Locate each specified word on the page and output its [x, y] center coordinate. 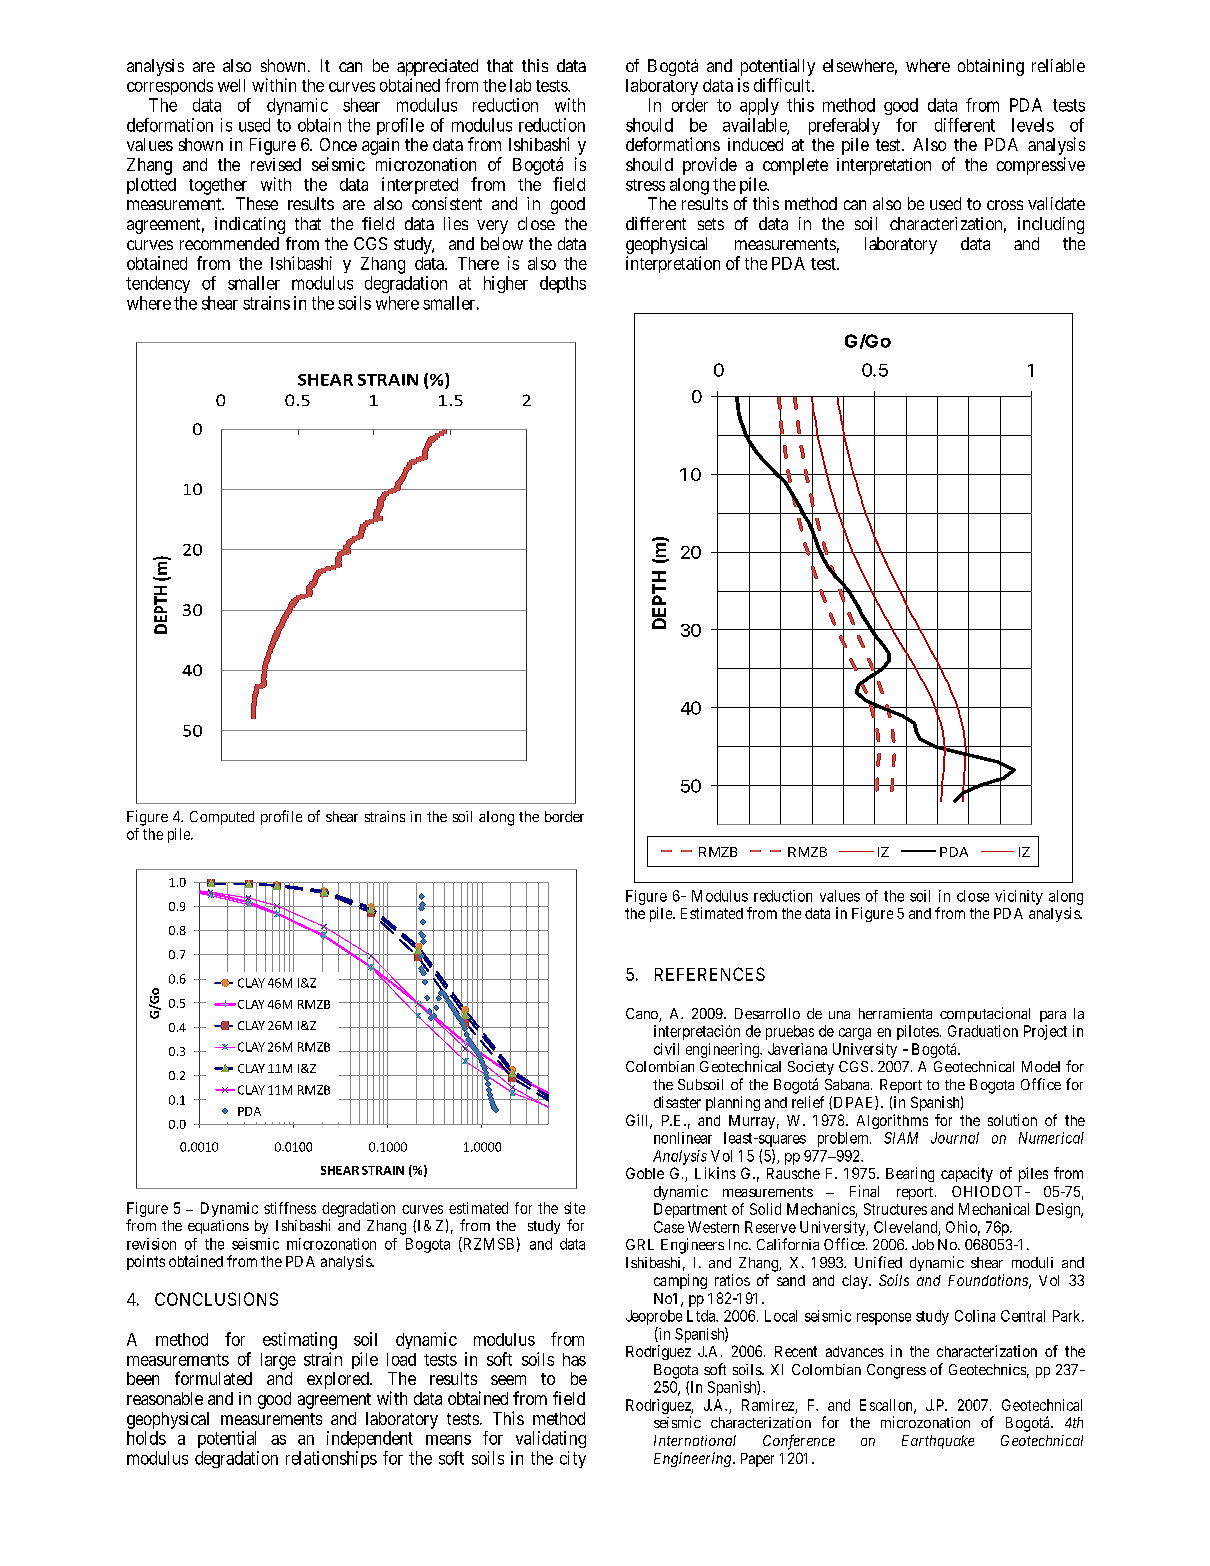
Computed [222, 818]
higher [506, 284]
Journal [955, 1138]
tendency [158, 284]
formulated [213, 1378]
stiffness [290, 1208]
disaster [677, 1102]
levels [1033, 125]
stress [645, 185]
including [1051, 225]
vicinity [1019, 897]
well [231, 85]
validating [551, 1439]
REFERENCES [710, 974]
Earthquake [938, 1442]
